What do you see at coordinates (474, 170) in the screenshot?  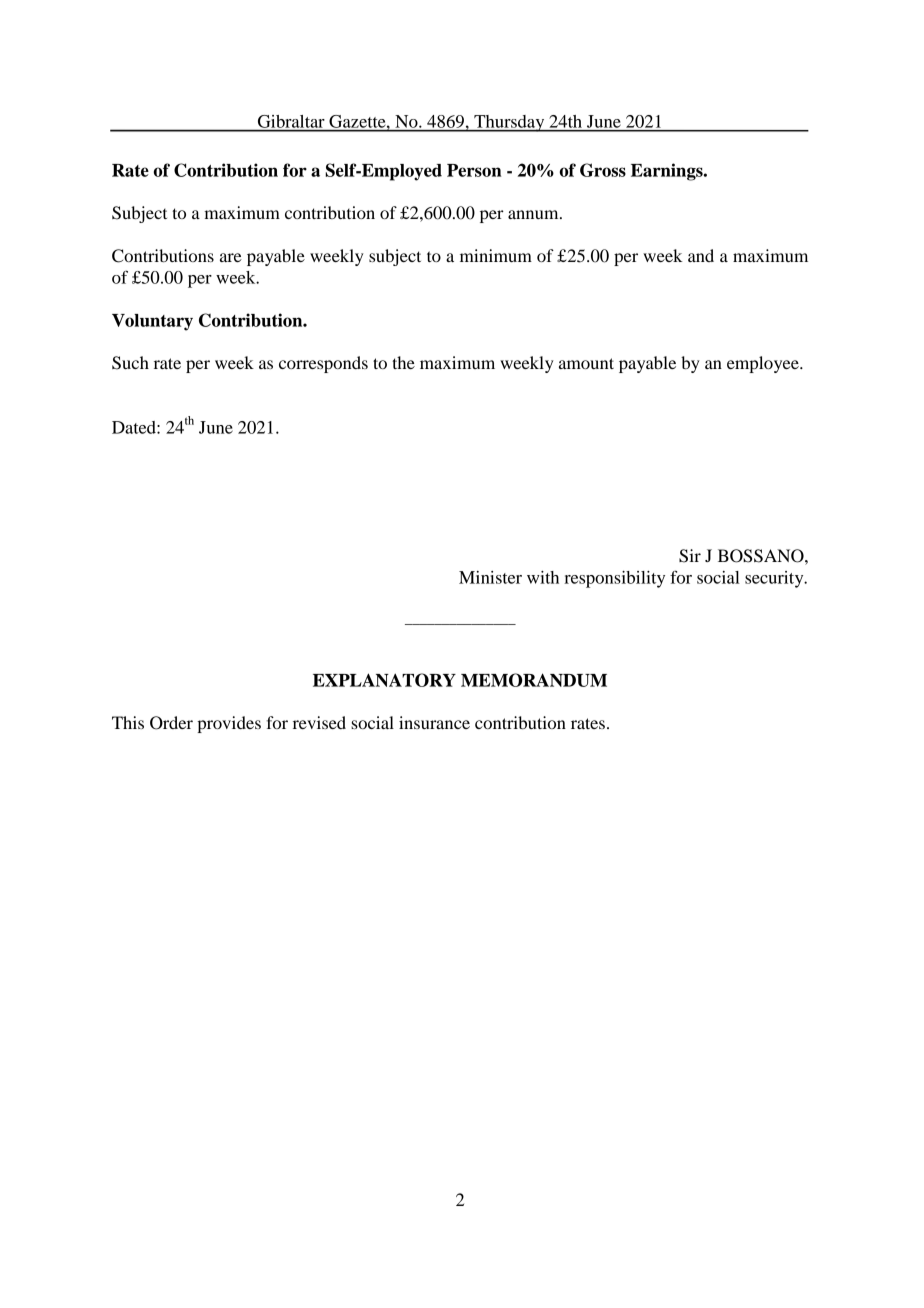 I see `Person` at bounding box center [474, 170].
